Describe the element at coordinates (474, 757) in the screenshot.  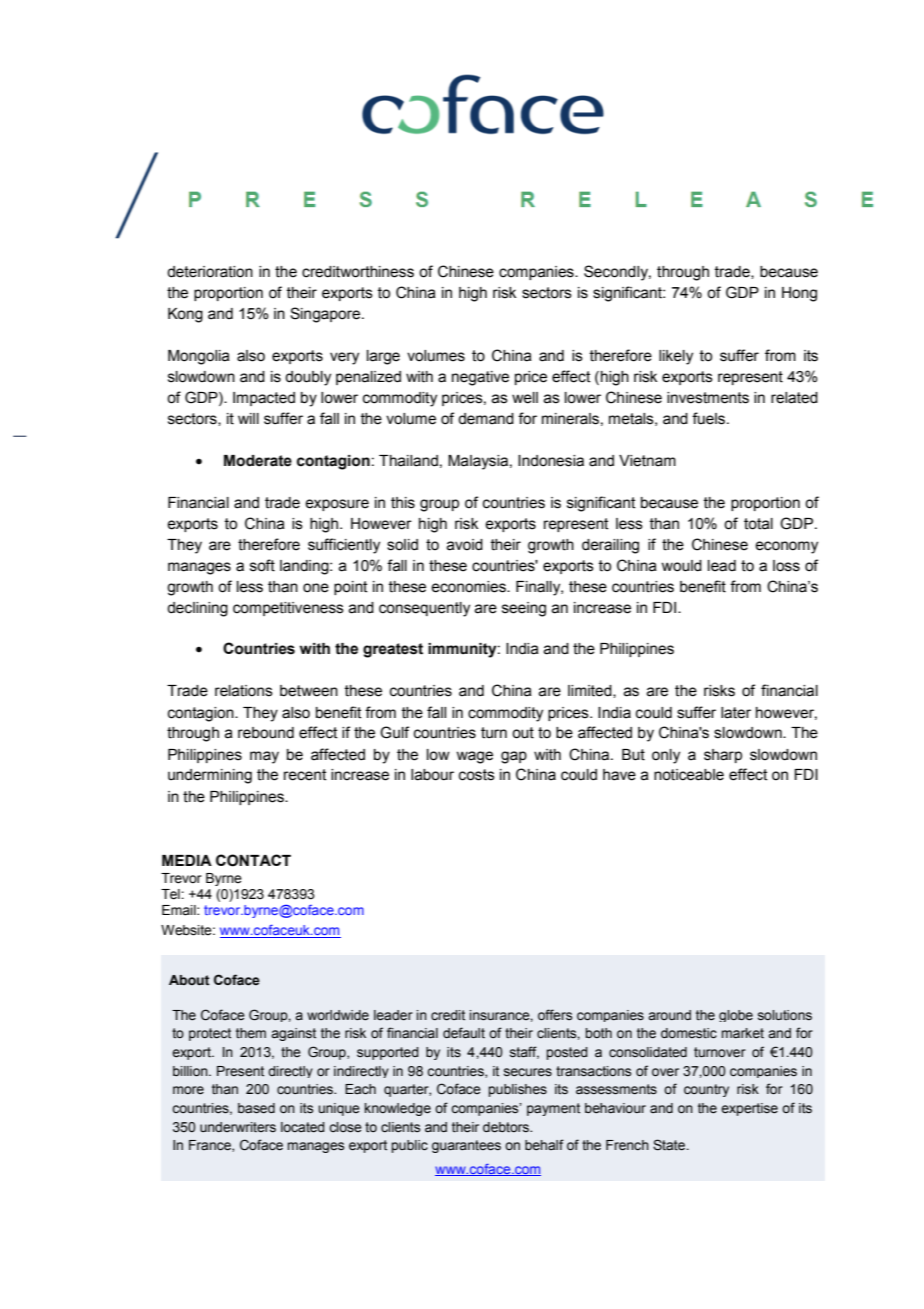
I see `wage` at that location.
